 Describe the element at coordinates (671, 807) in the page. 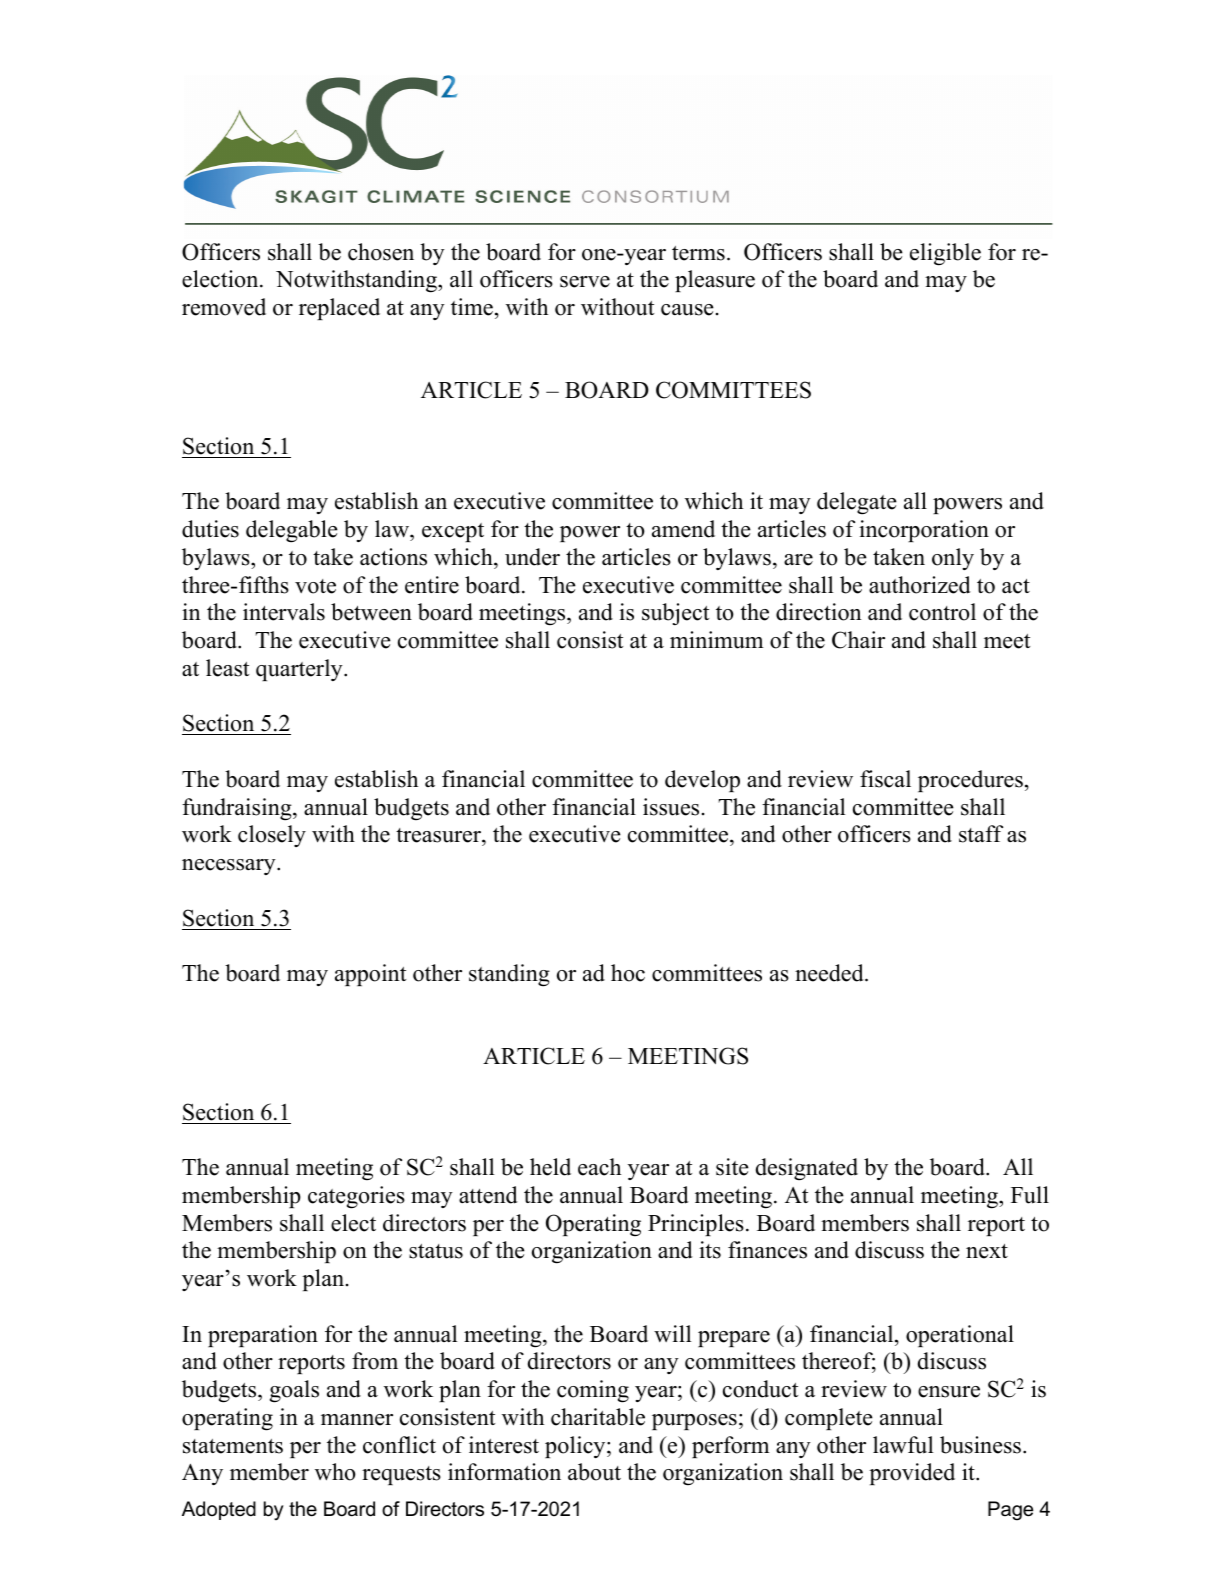

I see `issues` at that location.
